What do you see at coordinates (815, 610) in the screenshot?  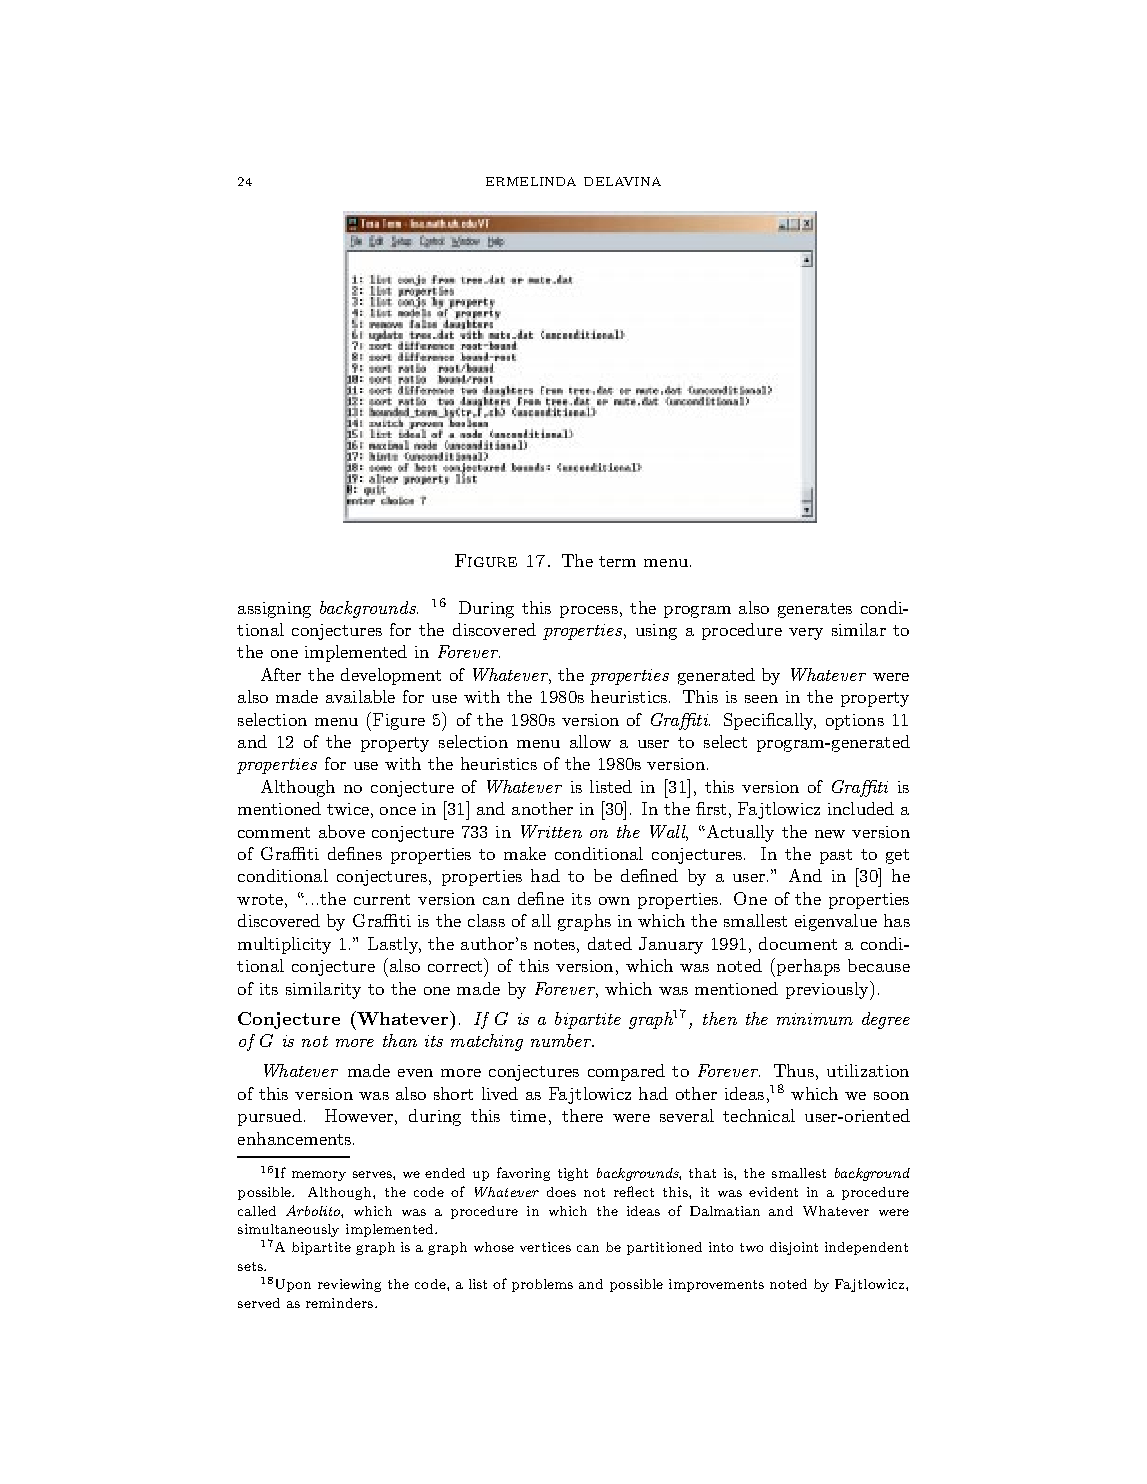 I see `generates` at bounding box center [815, 610].
